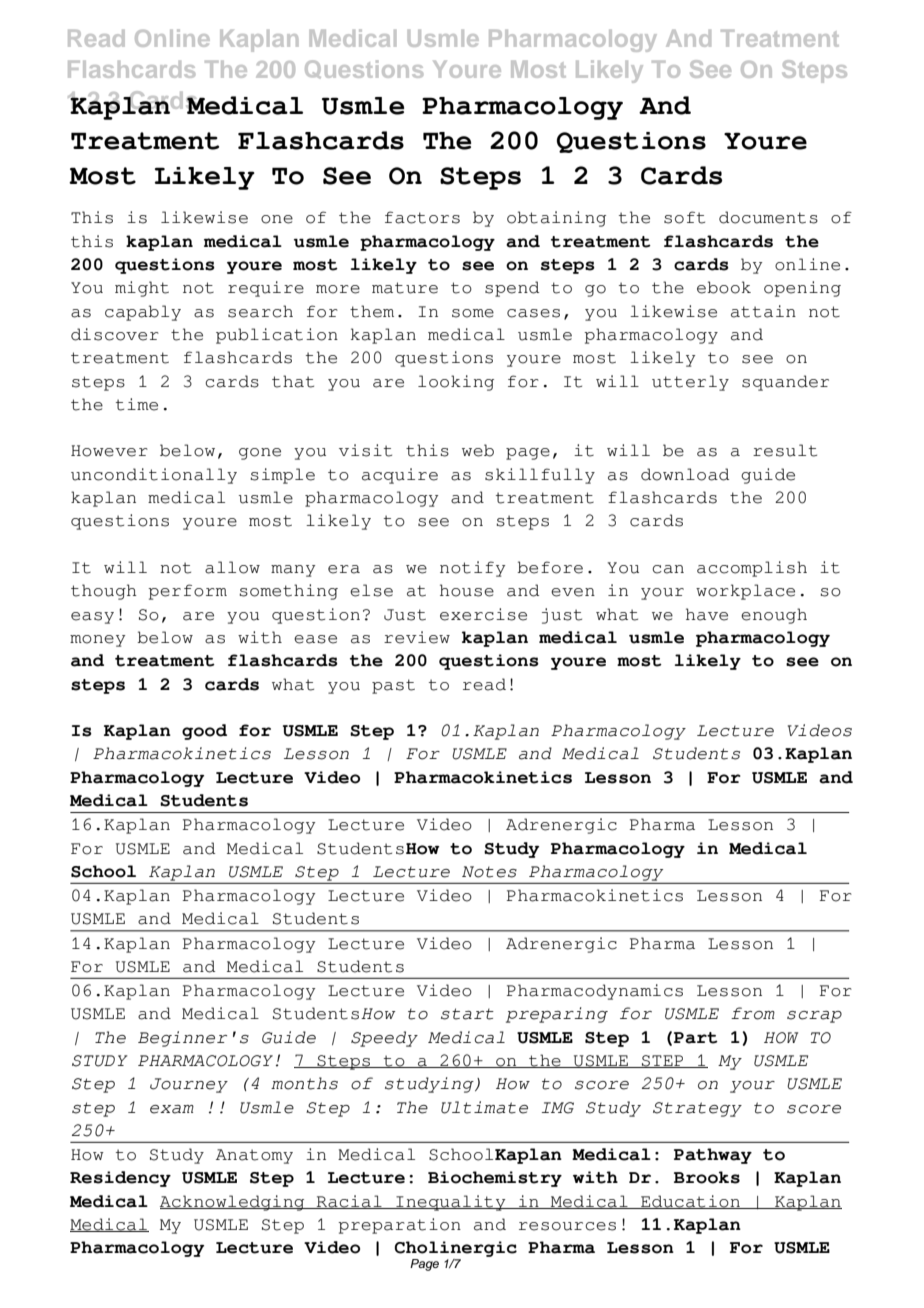 The height and width of the screenshot is (1308, 924). Describe the element at coordinates (154, 476) in the screenshot. I see `unconditionally` at that location.
